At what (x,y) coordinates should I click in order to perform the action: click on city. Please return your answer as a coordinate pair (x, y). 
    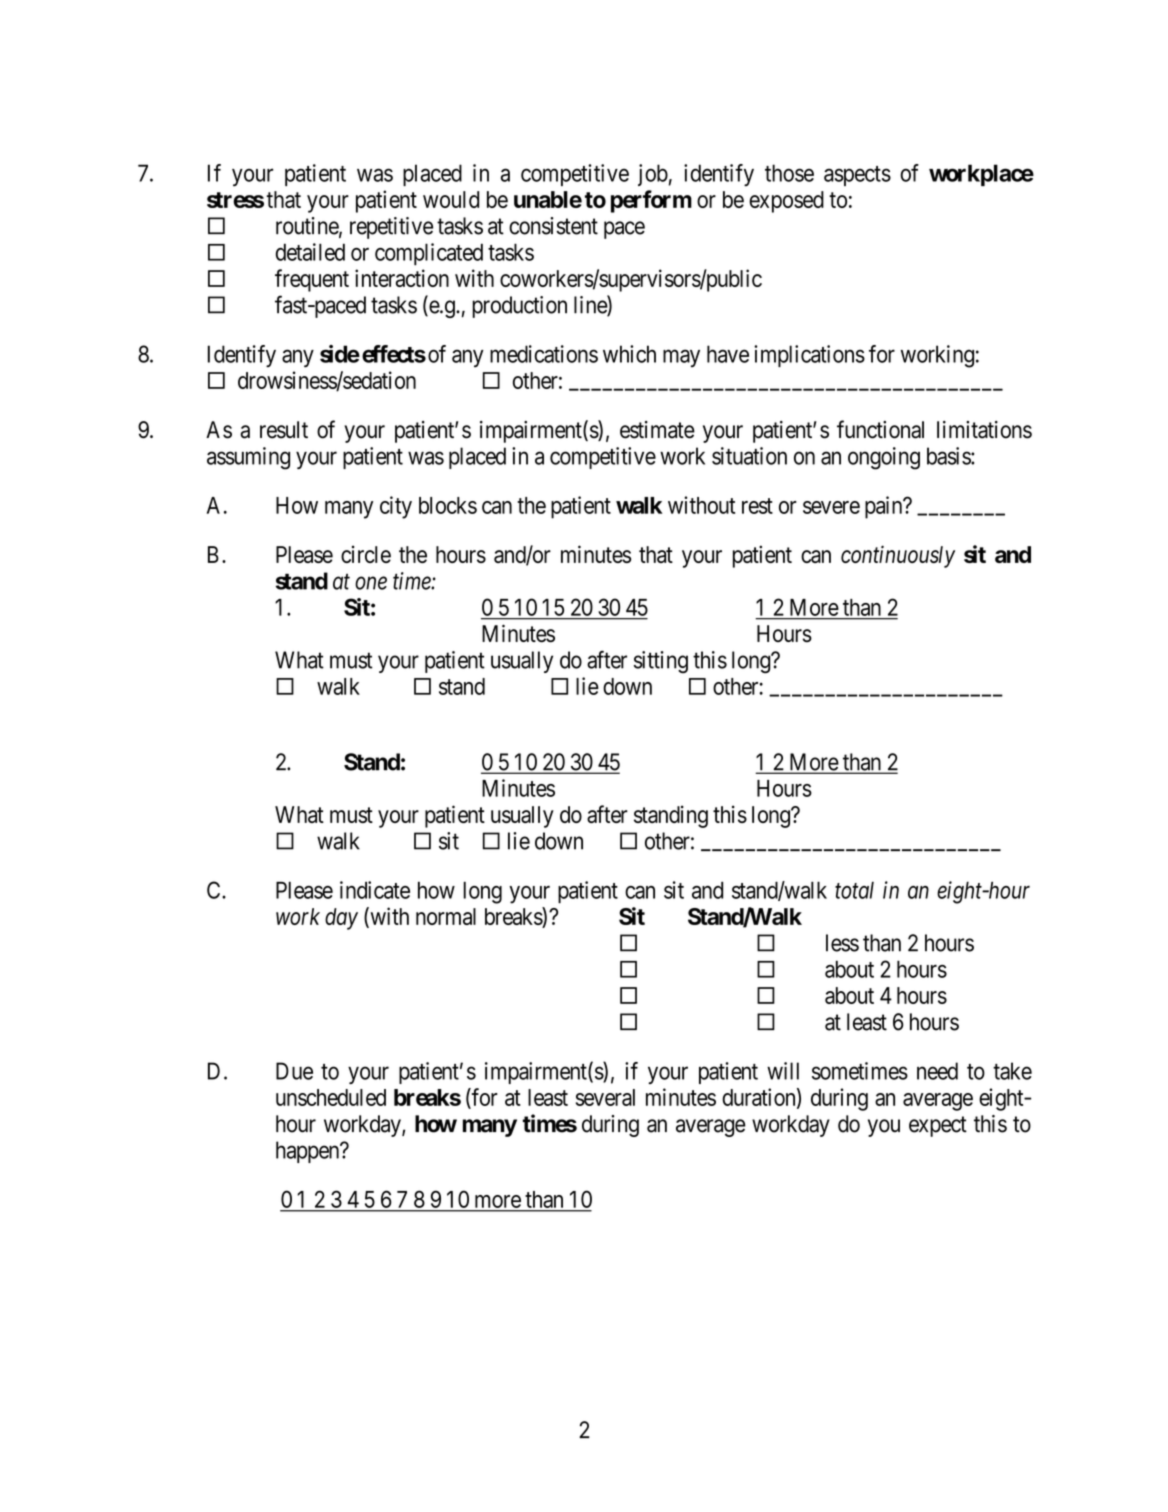
    Looking at the image, I should click on (396, 507).
